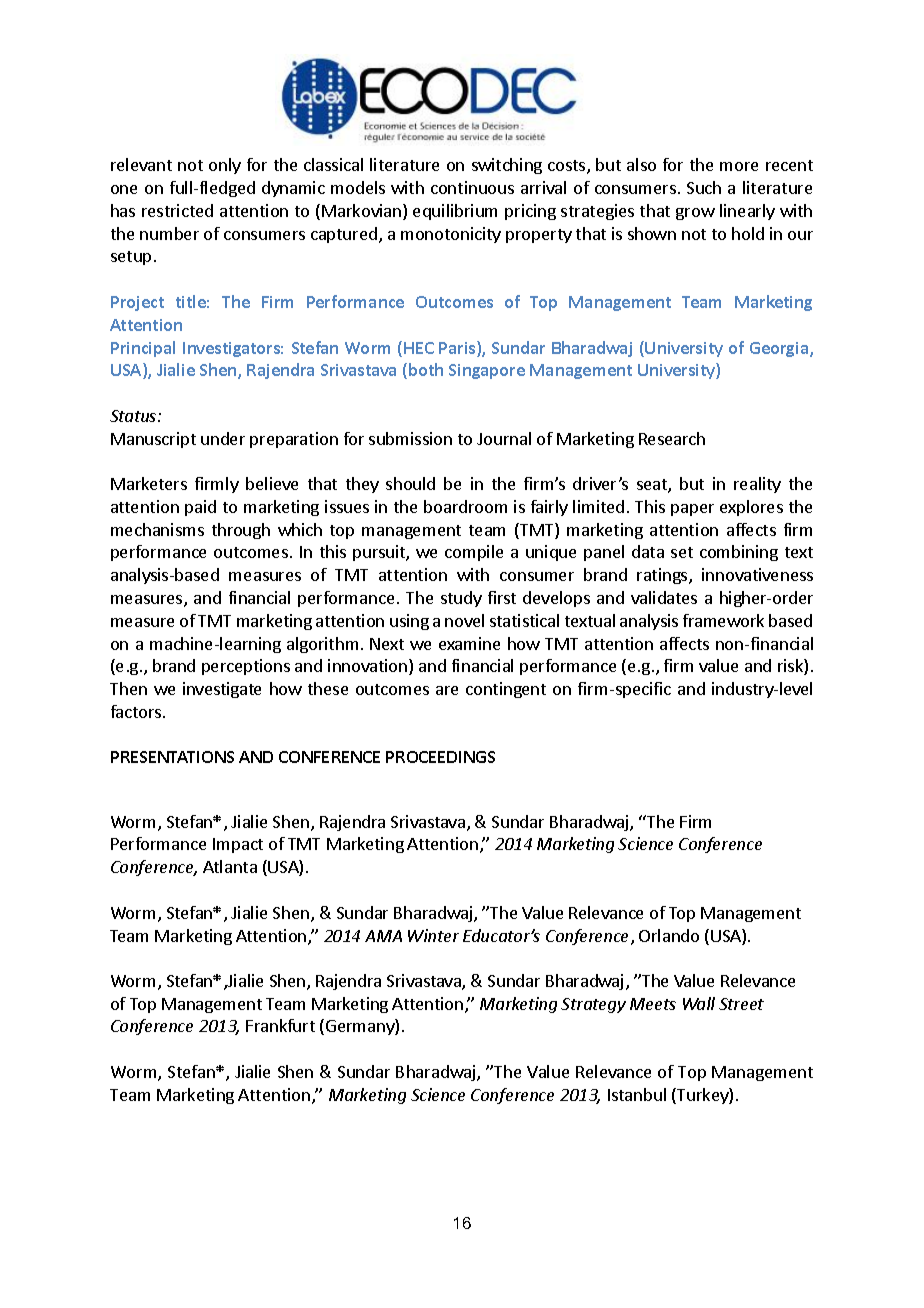 This screenshot has height=1308, width=924. Describe the element at coordinates (280, 1025) in the screenshot. I see `Frankfurt` at that location.
